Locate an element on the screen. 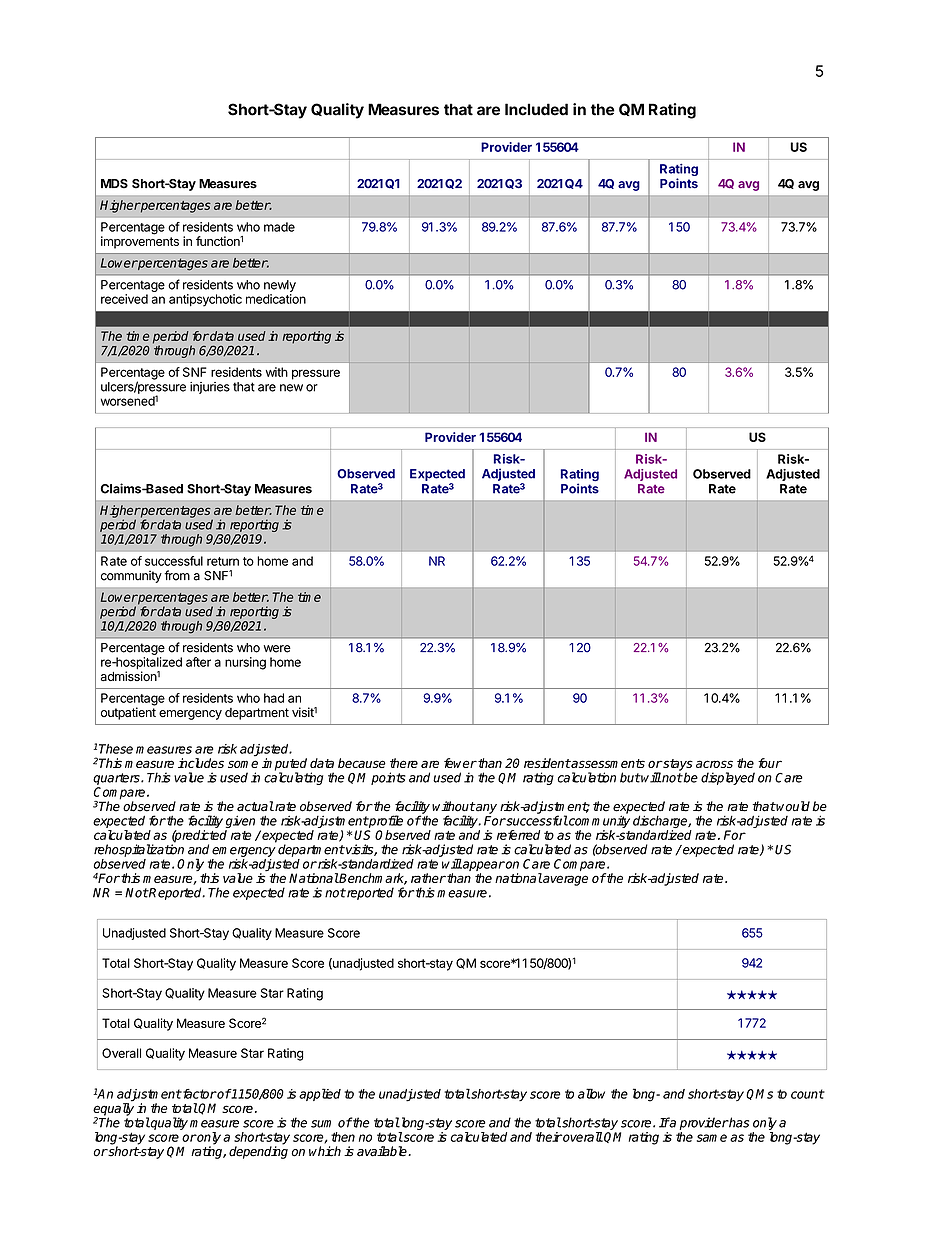 Image resolution: width=952 pixels, height=1233 pixels. injuries is located at coordinates (210, 388).
